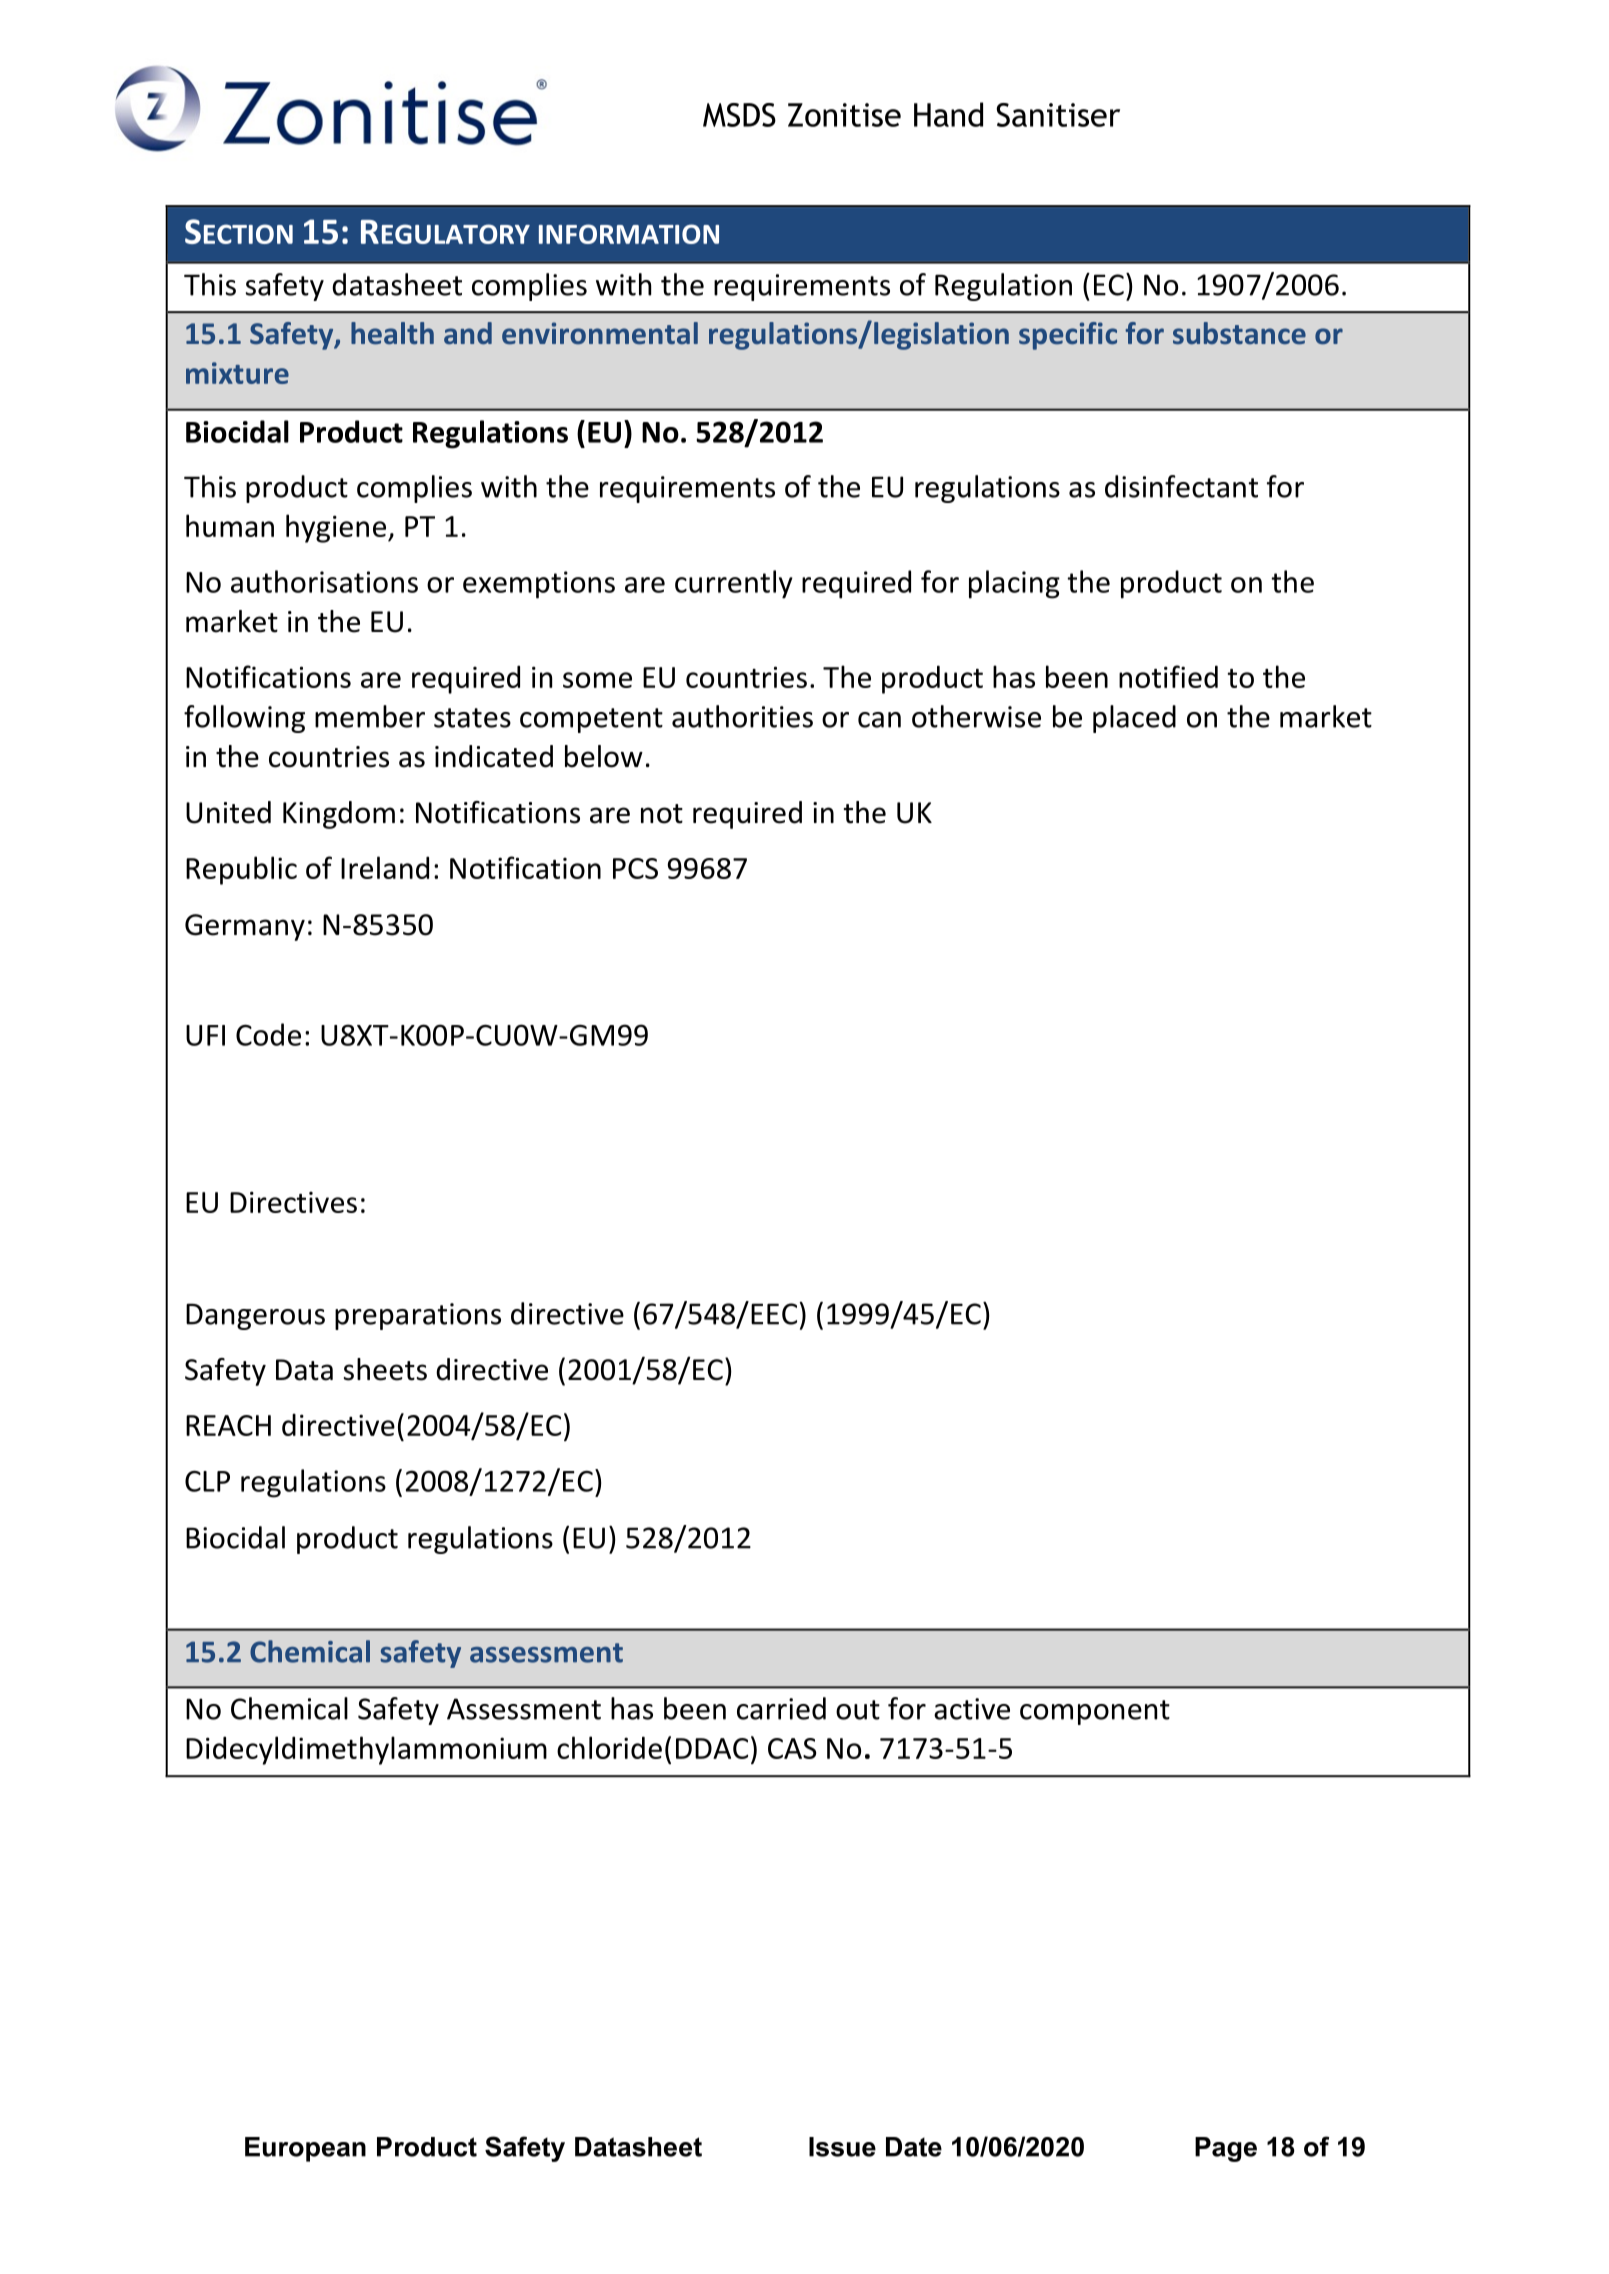 The height and width of the screenshot is (2274, 1609). What do you see at coordinates (305, 2149) in the screenshot?
I see `European` at bounding box center [305, 2149].
